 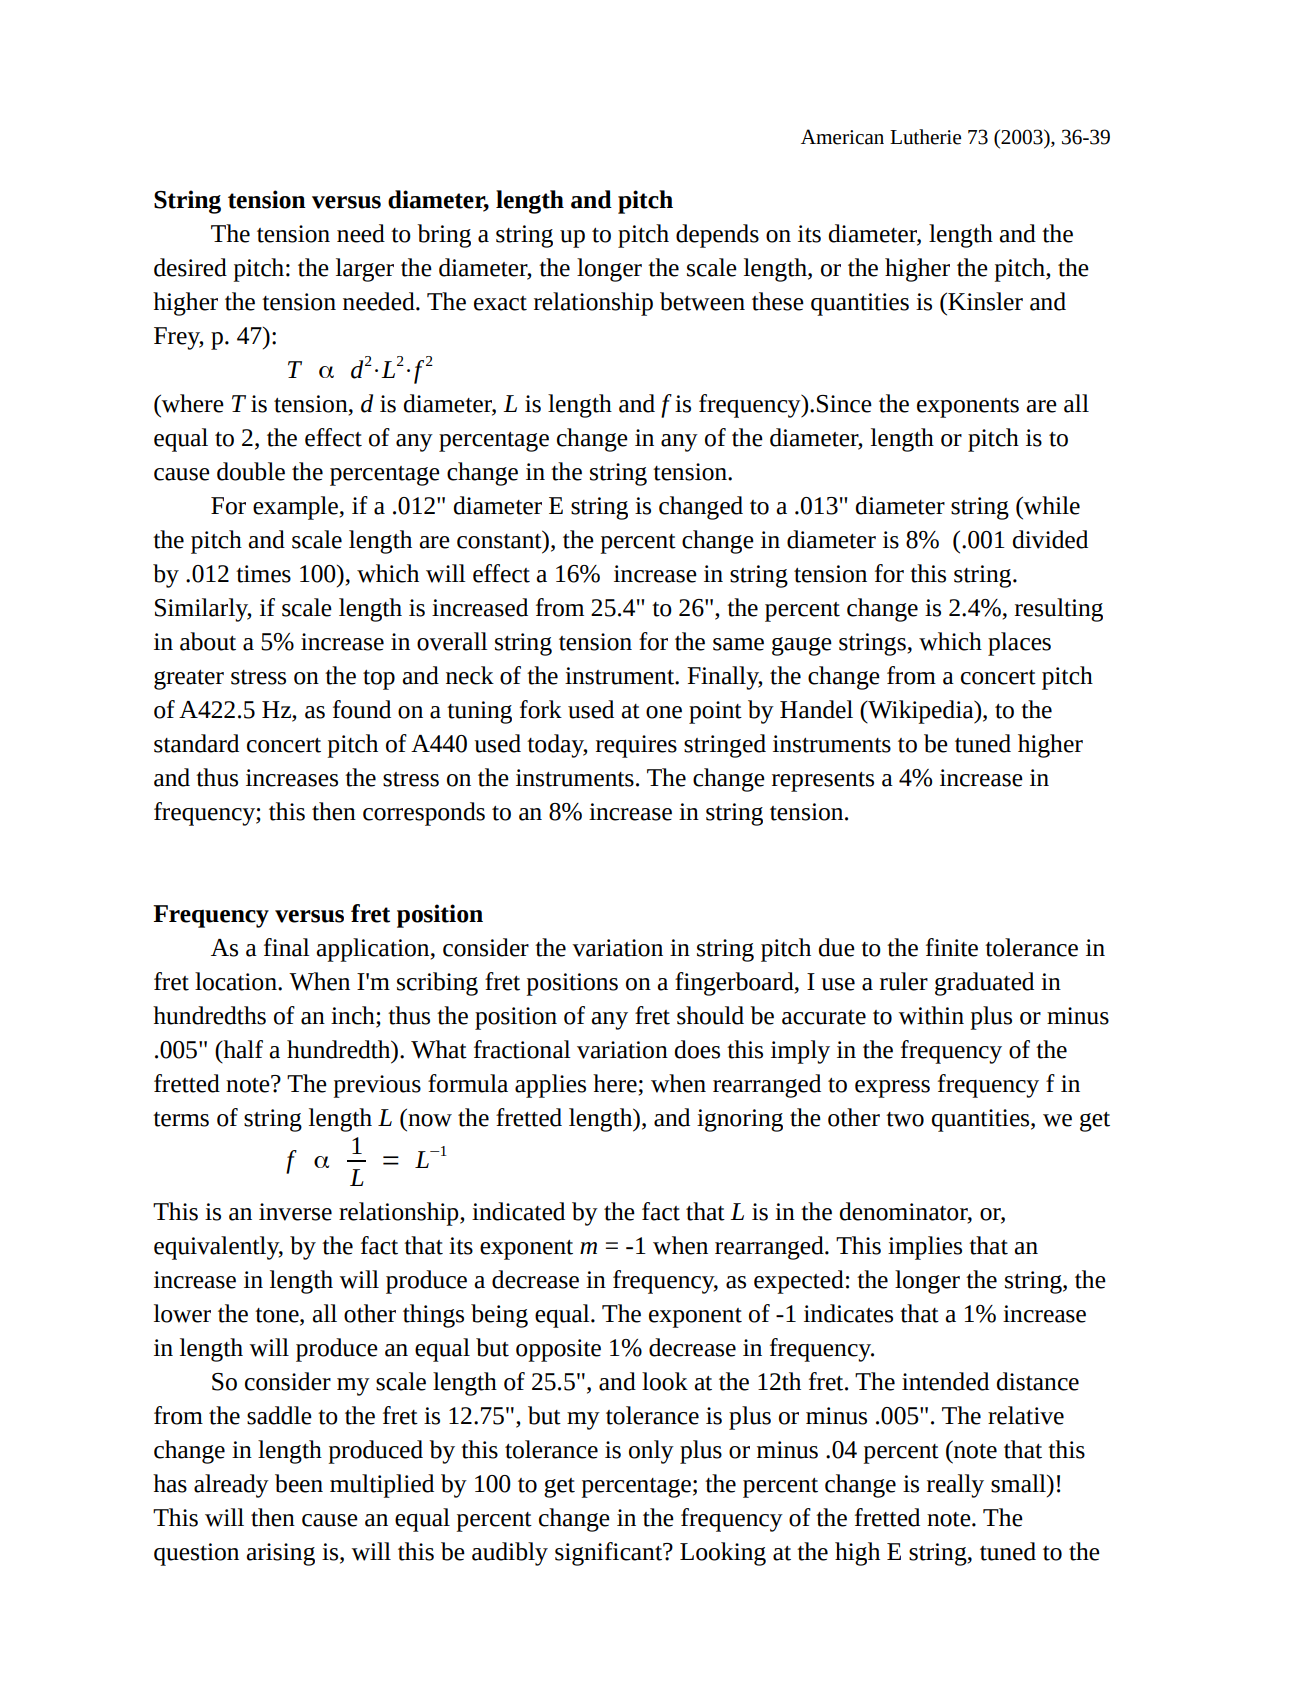 What do you see at coordinates (518, 1211) in the screenshot?
I see `indicated` at bounding box center [518, 1211].
